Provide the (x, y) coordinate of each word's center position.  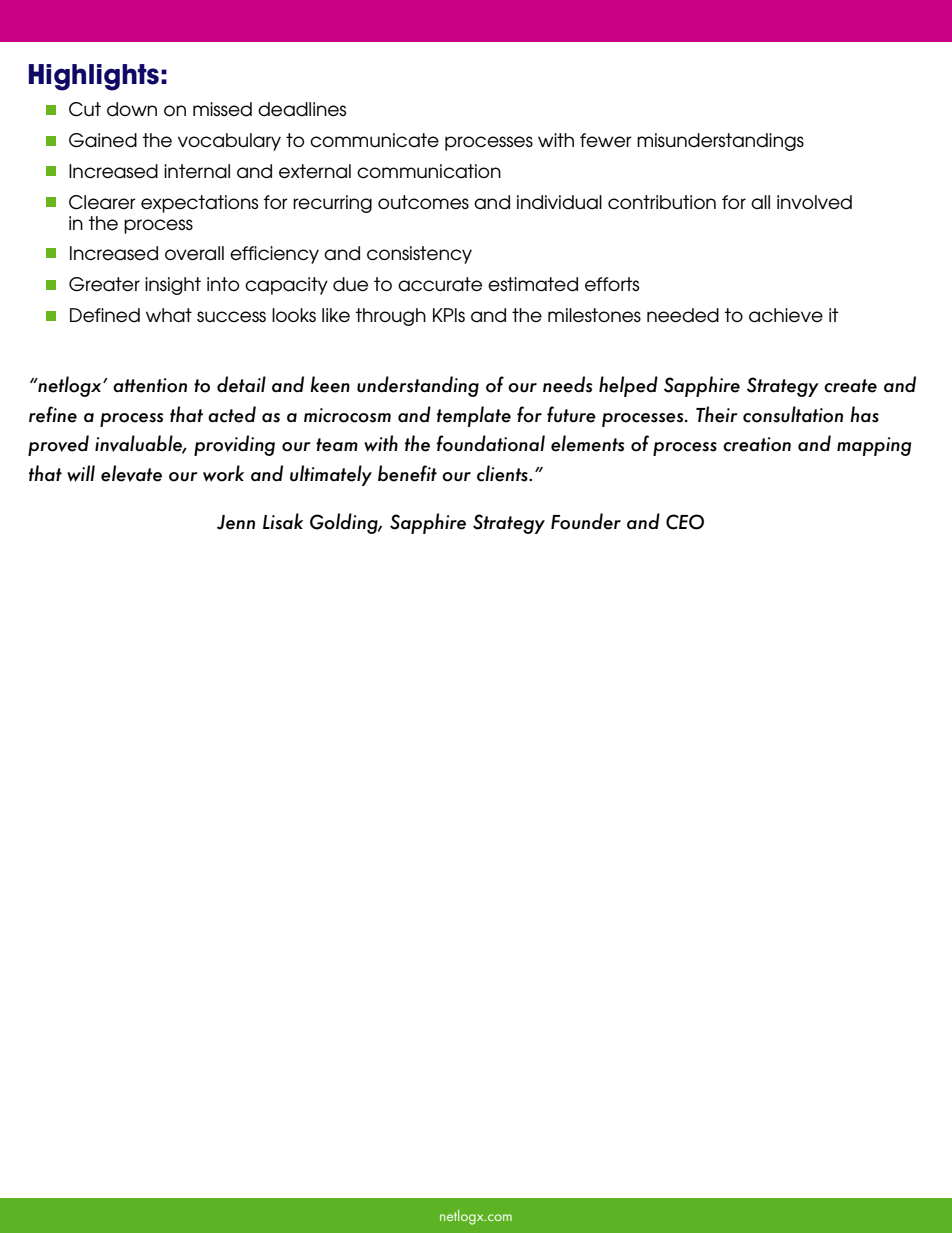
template (474, 416)
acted (232, 414)
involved (814, 202)
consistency (419, 255)
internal (197, 171)
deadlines (302, 109)
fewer (606, 140)
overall (194, 253)
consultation (793, 414)
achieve (786, 315)
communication (429, 171)
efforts (612, 284)
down (132, 109)
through (390, 317)
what (169, 315)
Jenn (236, 522)
